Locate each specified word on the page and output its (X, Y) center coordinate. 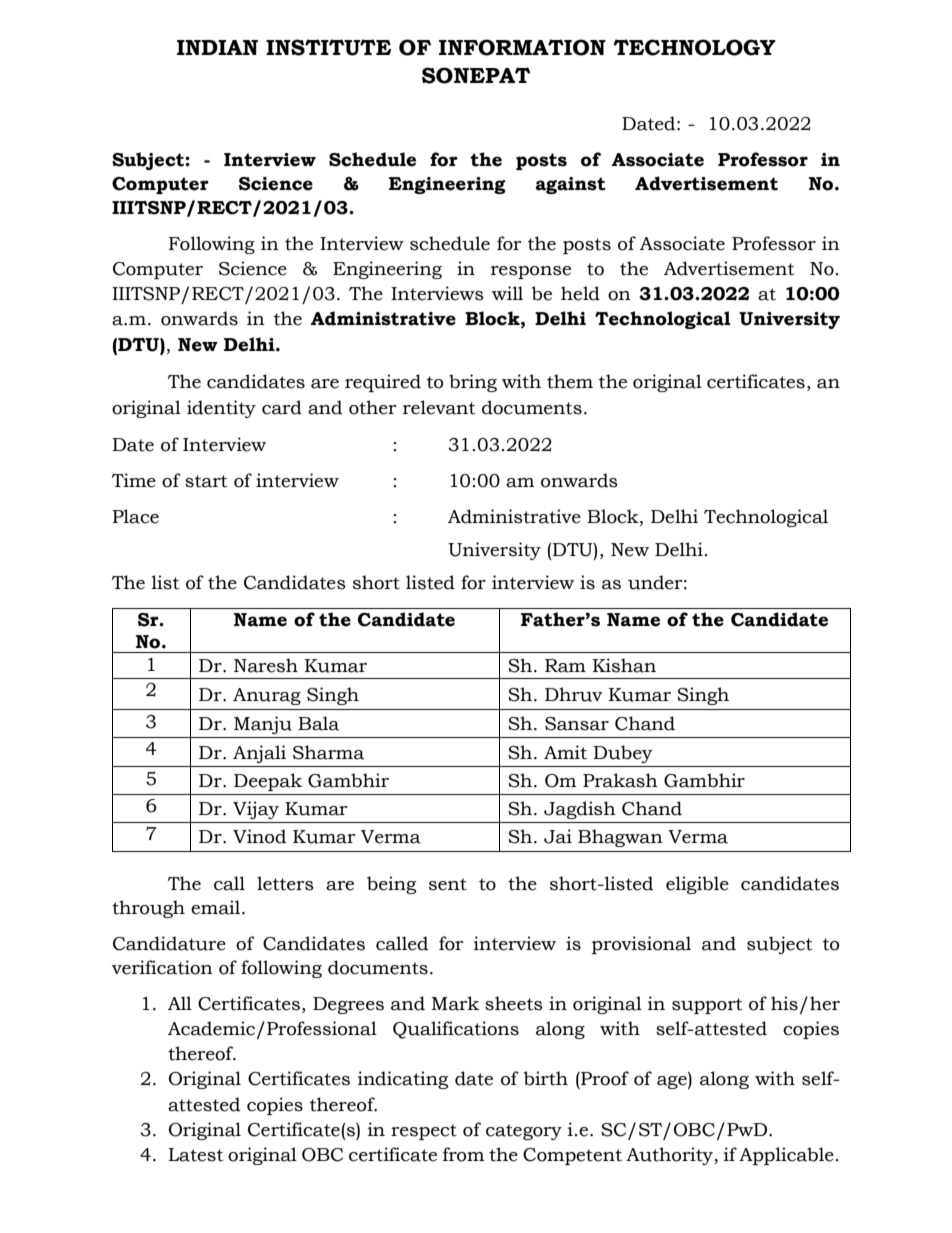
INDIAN (217, 47)
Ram (565, 666)
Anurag (267, 696)
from (463, 1154)
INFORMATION (522, 47)
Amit (565, 752)
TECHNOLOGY (694, 47)
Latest (195, 1155)
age (673, 1082)
